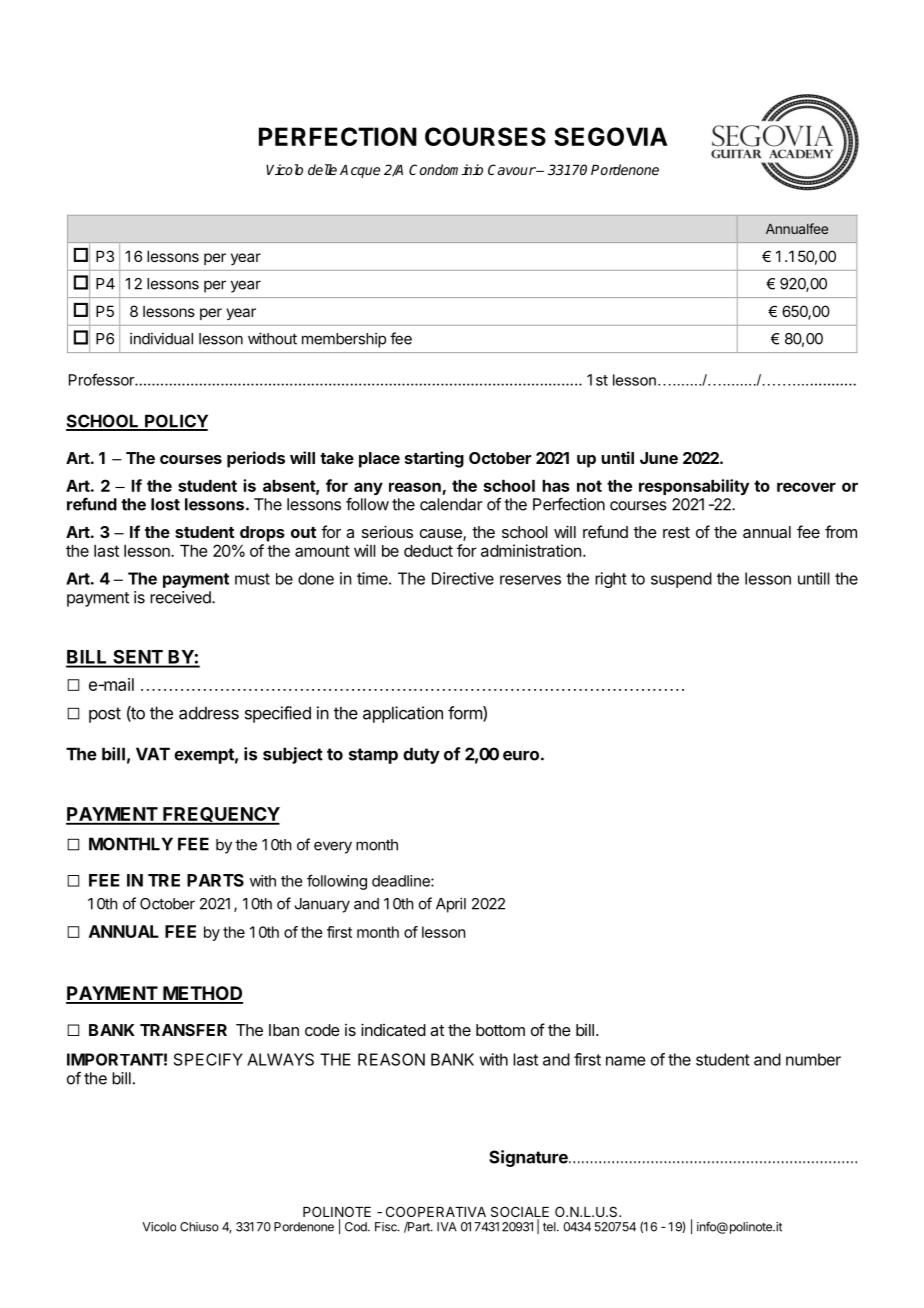 This screenshot has width=924, height=1308. I want to click on euro, so click(522, 755).
